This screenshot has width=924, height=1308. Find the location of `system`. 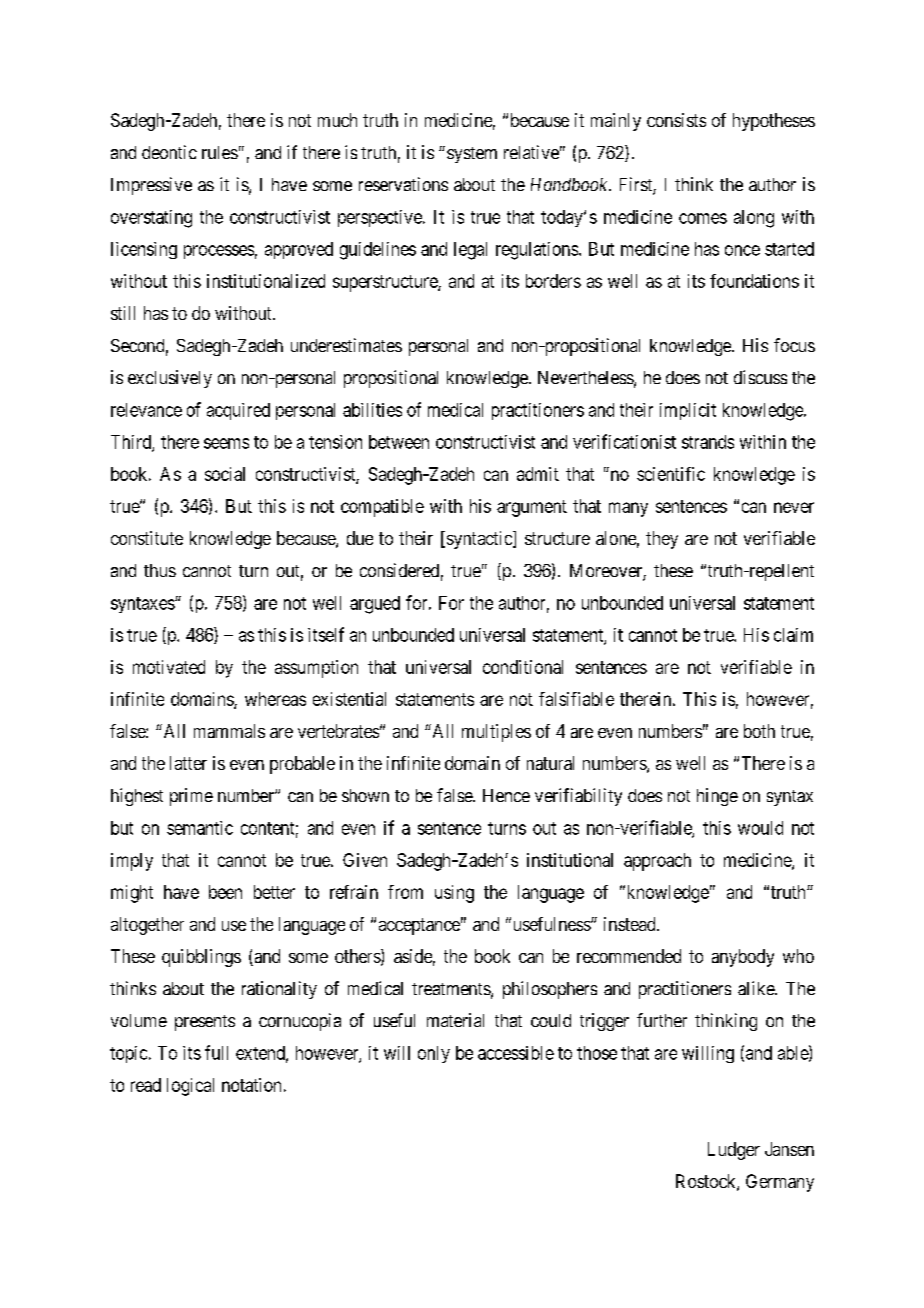

system is located at coordinates (472, 155).
